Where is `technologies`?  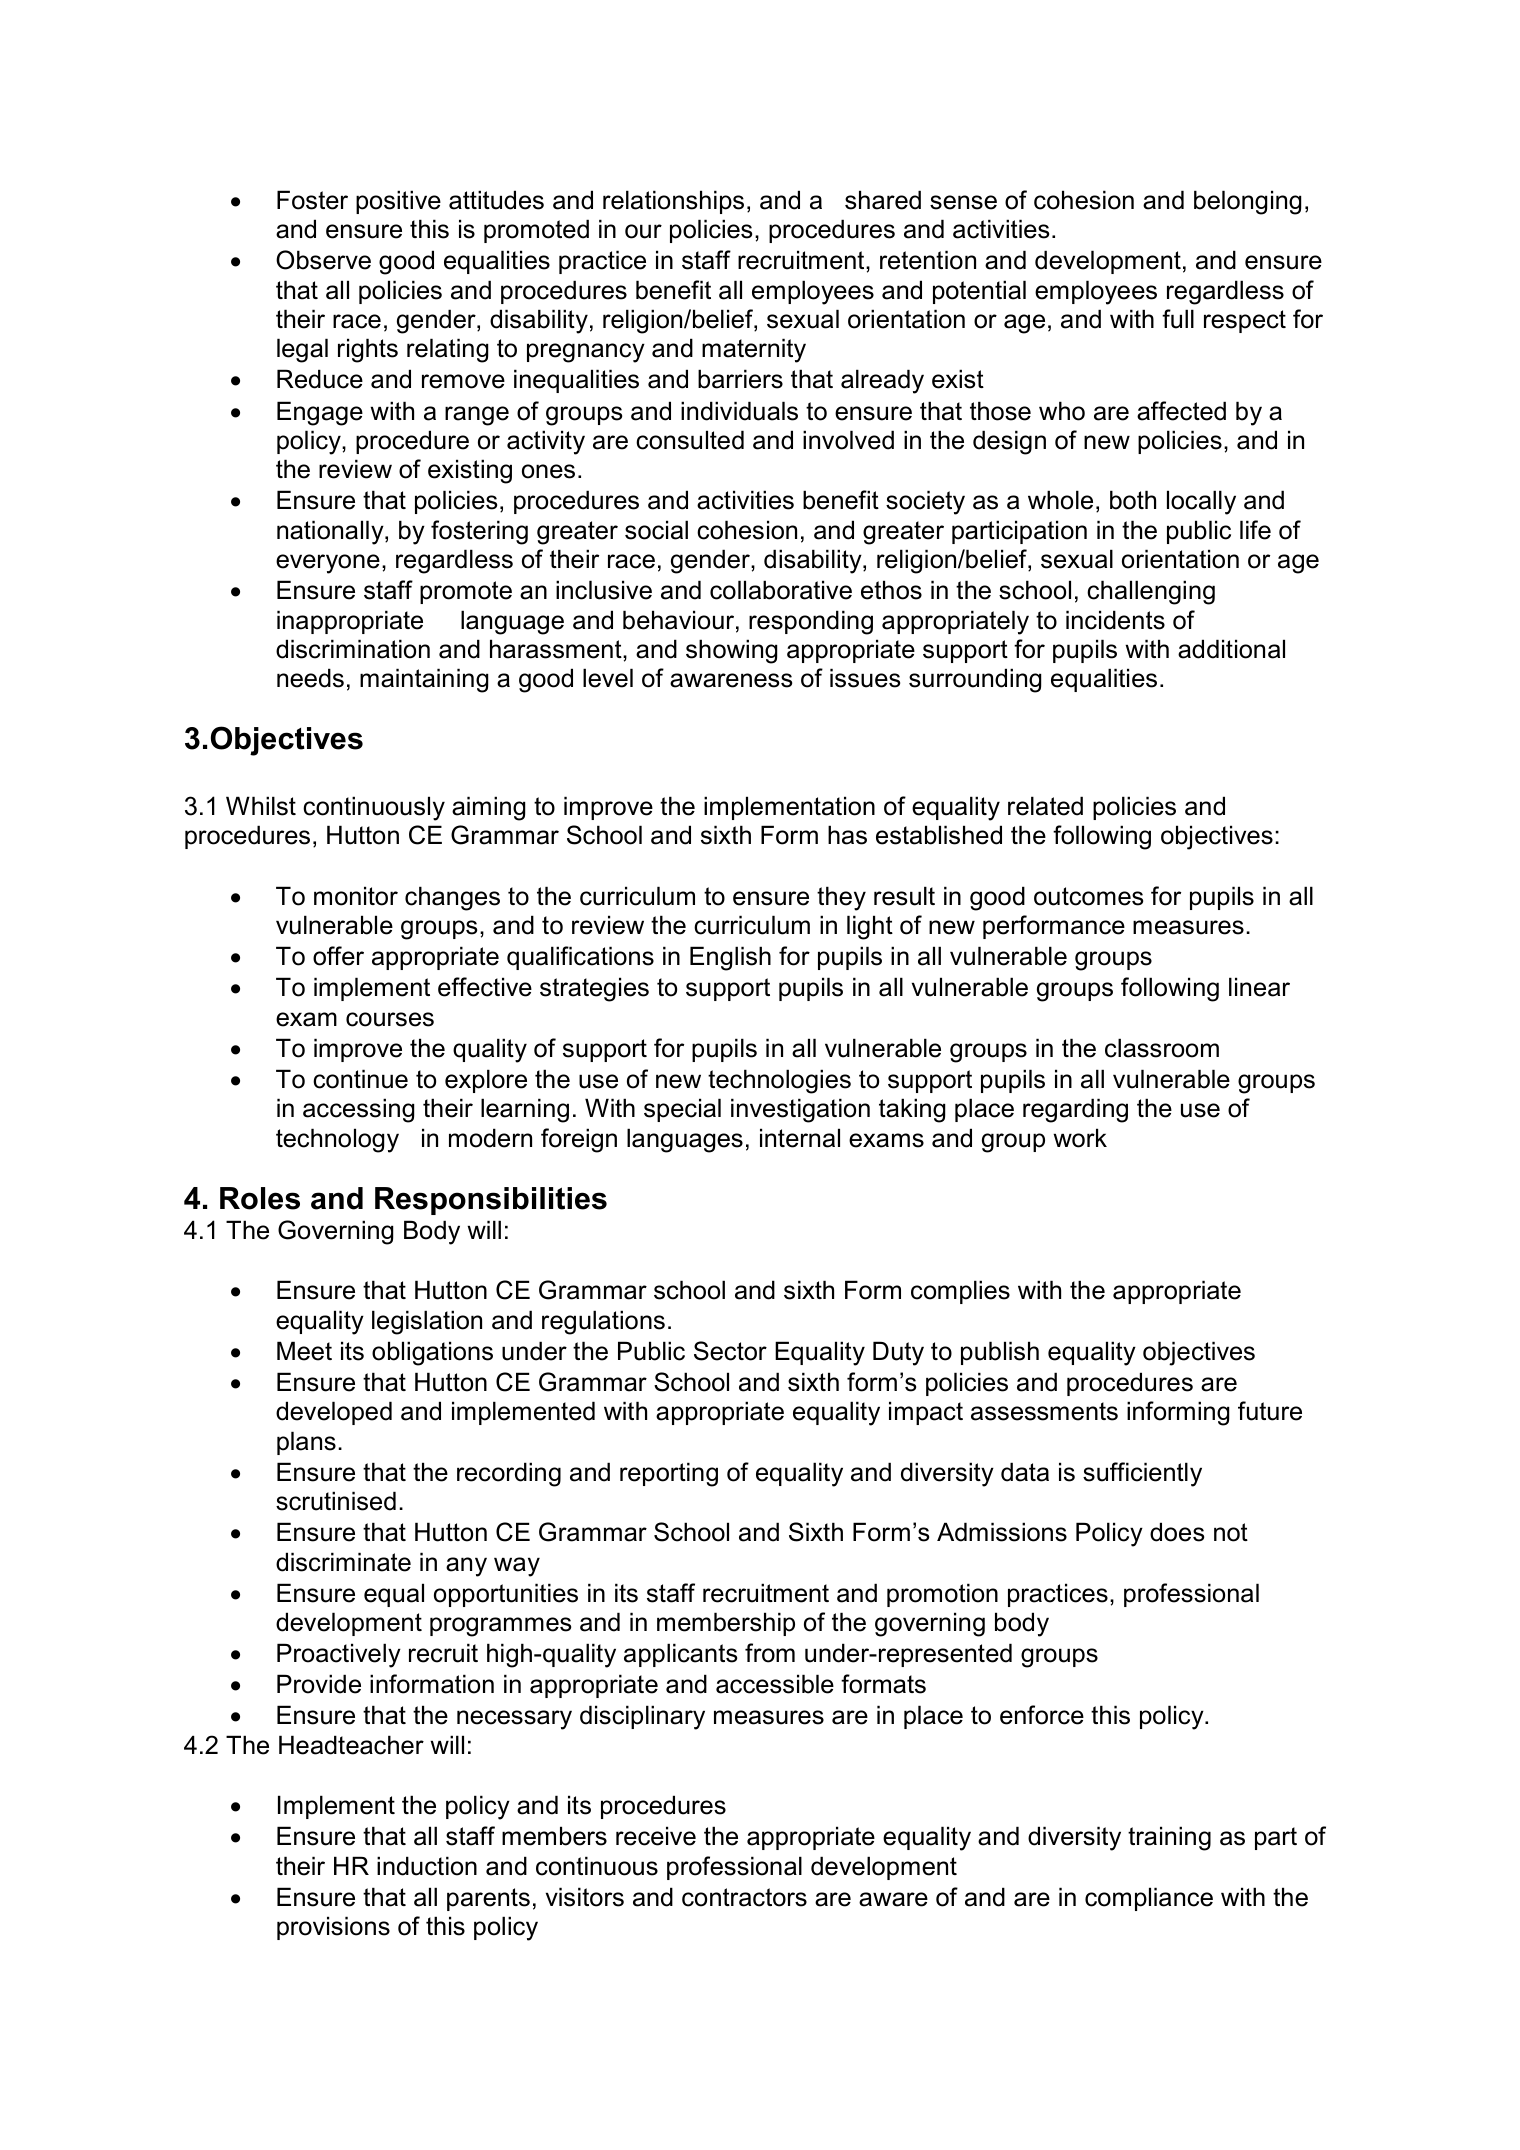
technologies is located at coordinates (779, 1081).
